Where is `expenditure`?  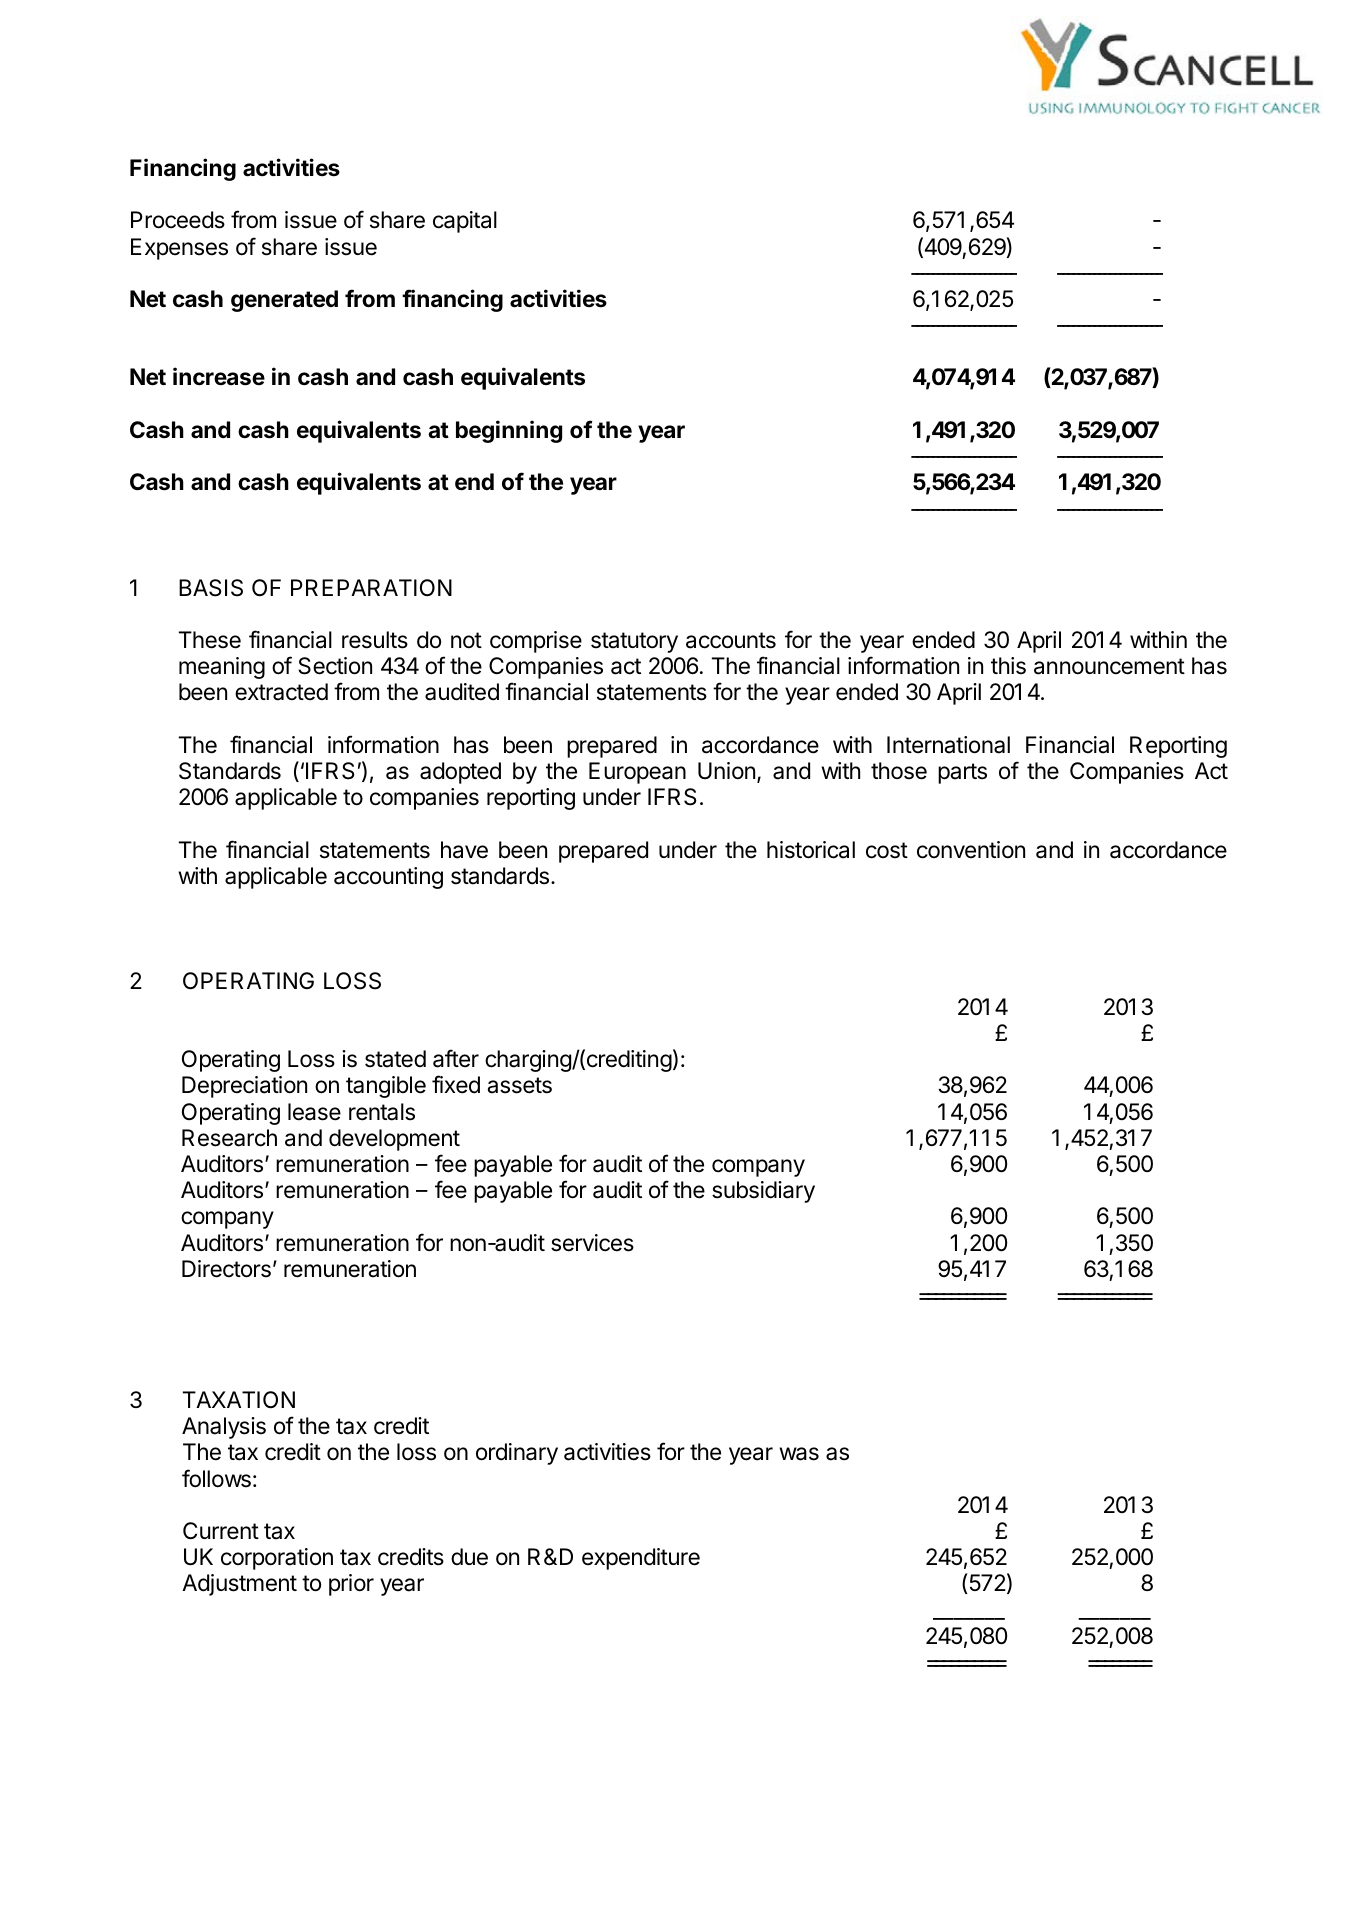
expenditure is located at coordinates (641, 1559).
